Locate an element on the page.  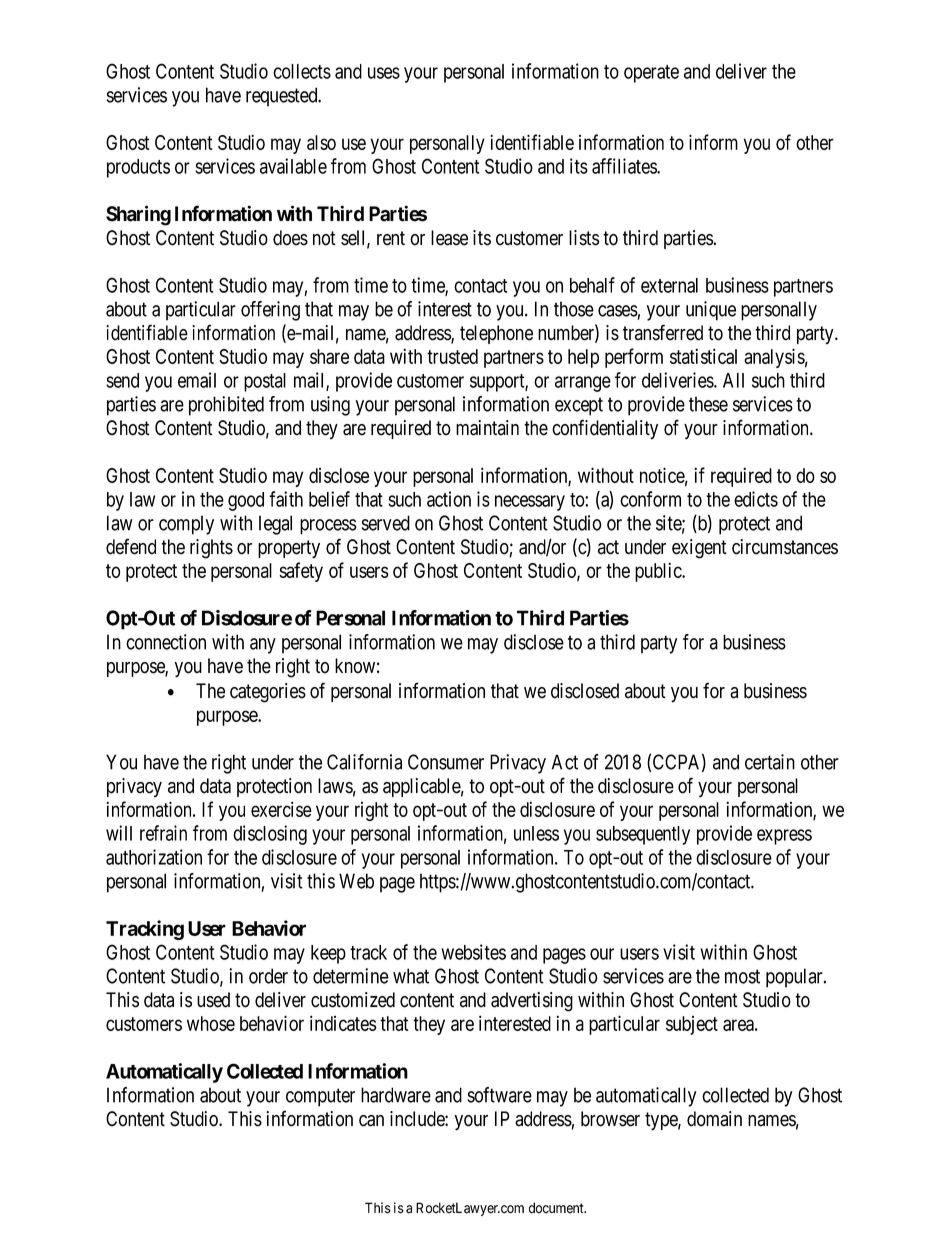
telephone is located at coordinates (496, 334).
